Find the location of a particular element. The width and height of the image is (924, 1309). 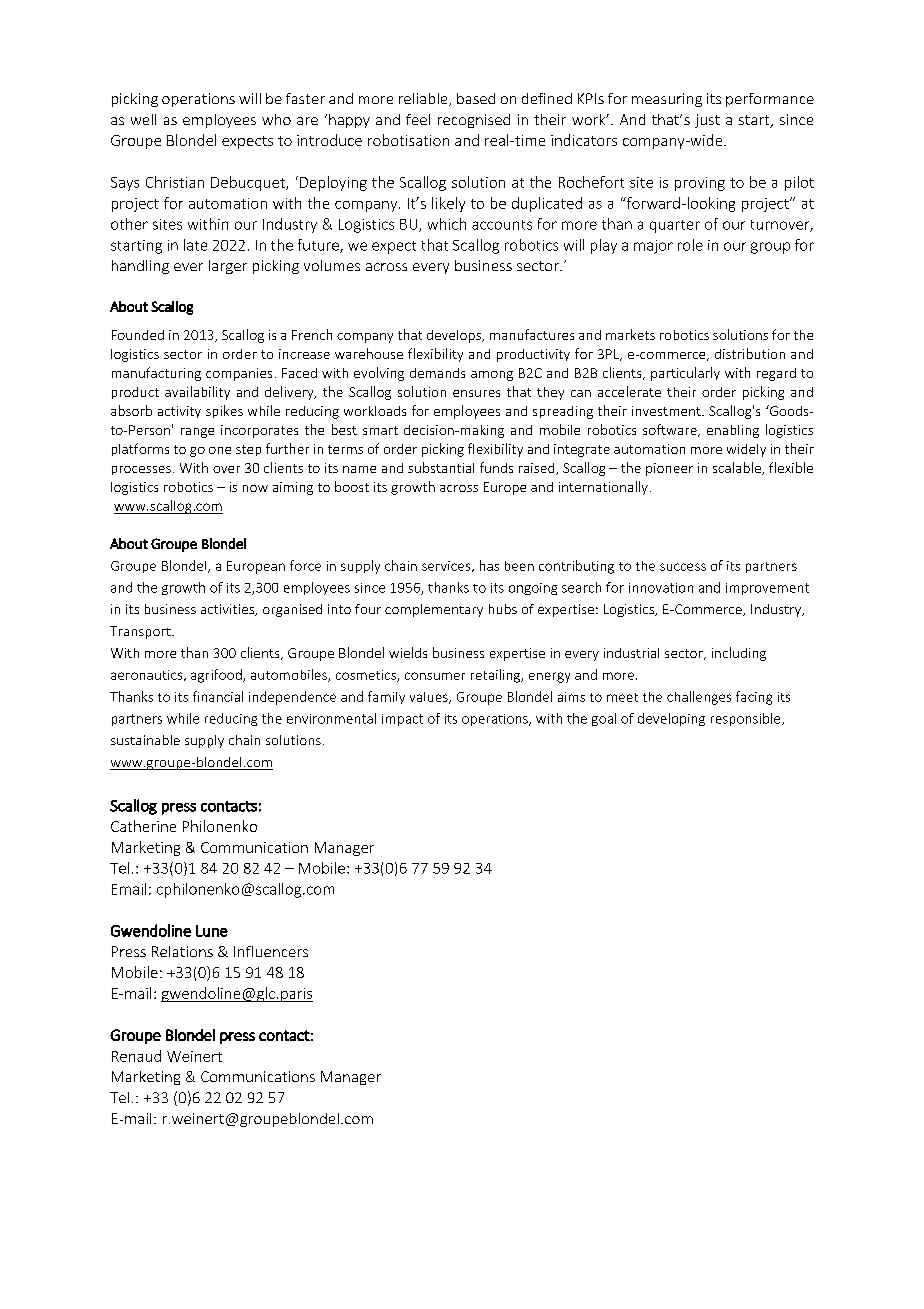

now is located at coordinates (255, 488).
